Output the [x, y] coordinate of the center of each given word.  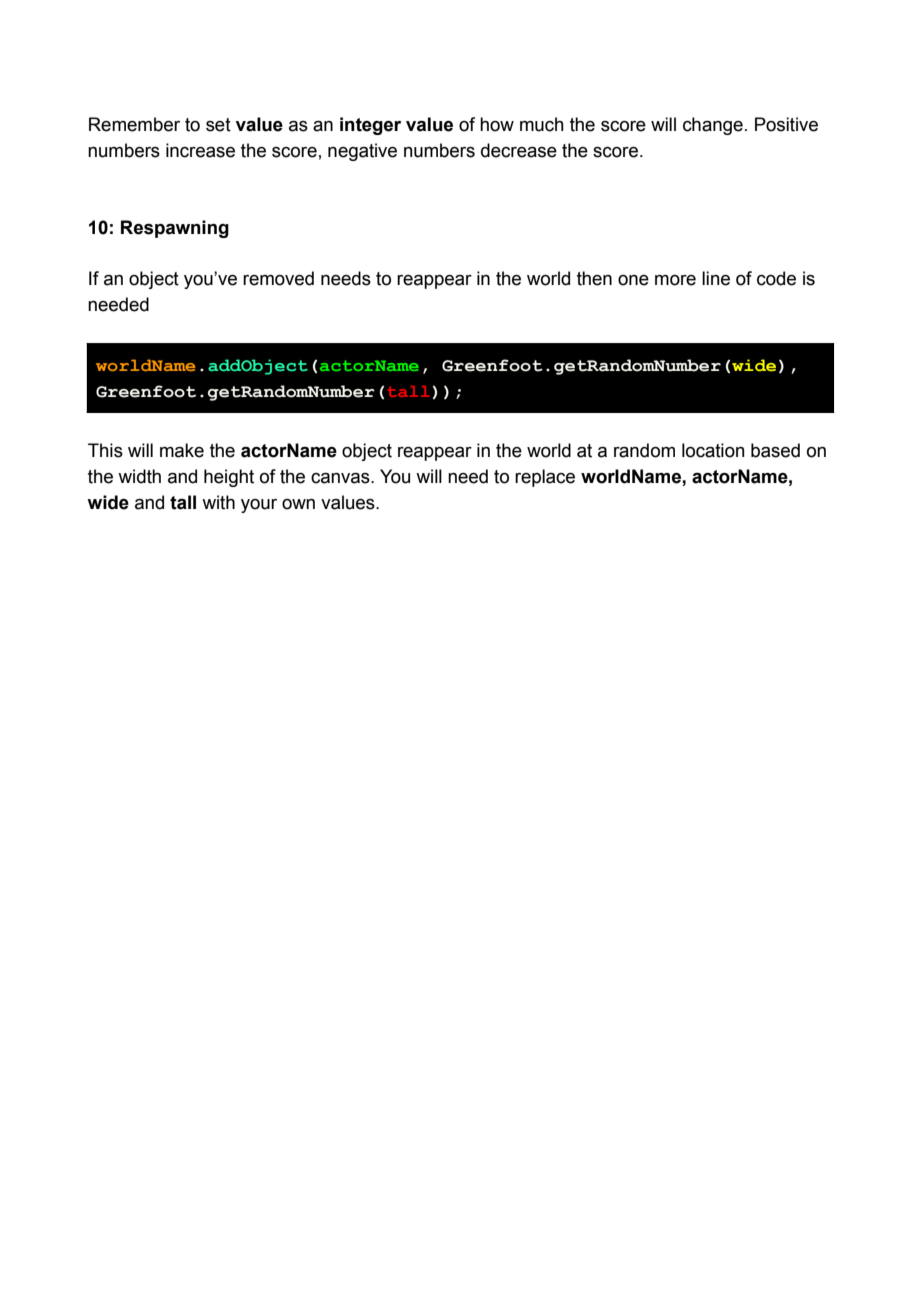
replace [545, 478]
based [775, 450]
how [497, 124]
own [298, 504]
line [716, 278]
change [713, 126]
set [218, 125]
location [713, 450]
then [594, 278]
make [182, 450]
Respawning [175, 229]
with [218, 502]
